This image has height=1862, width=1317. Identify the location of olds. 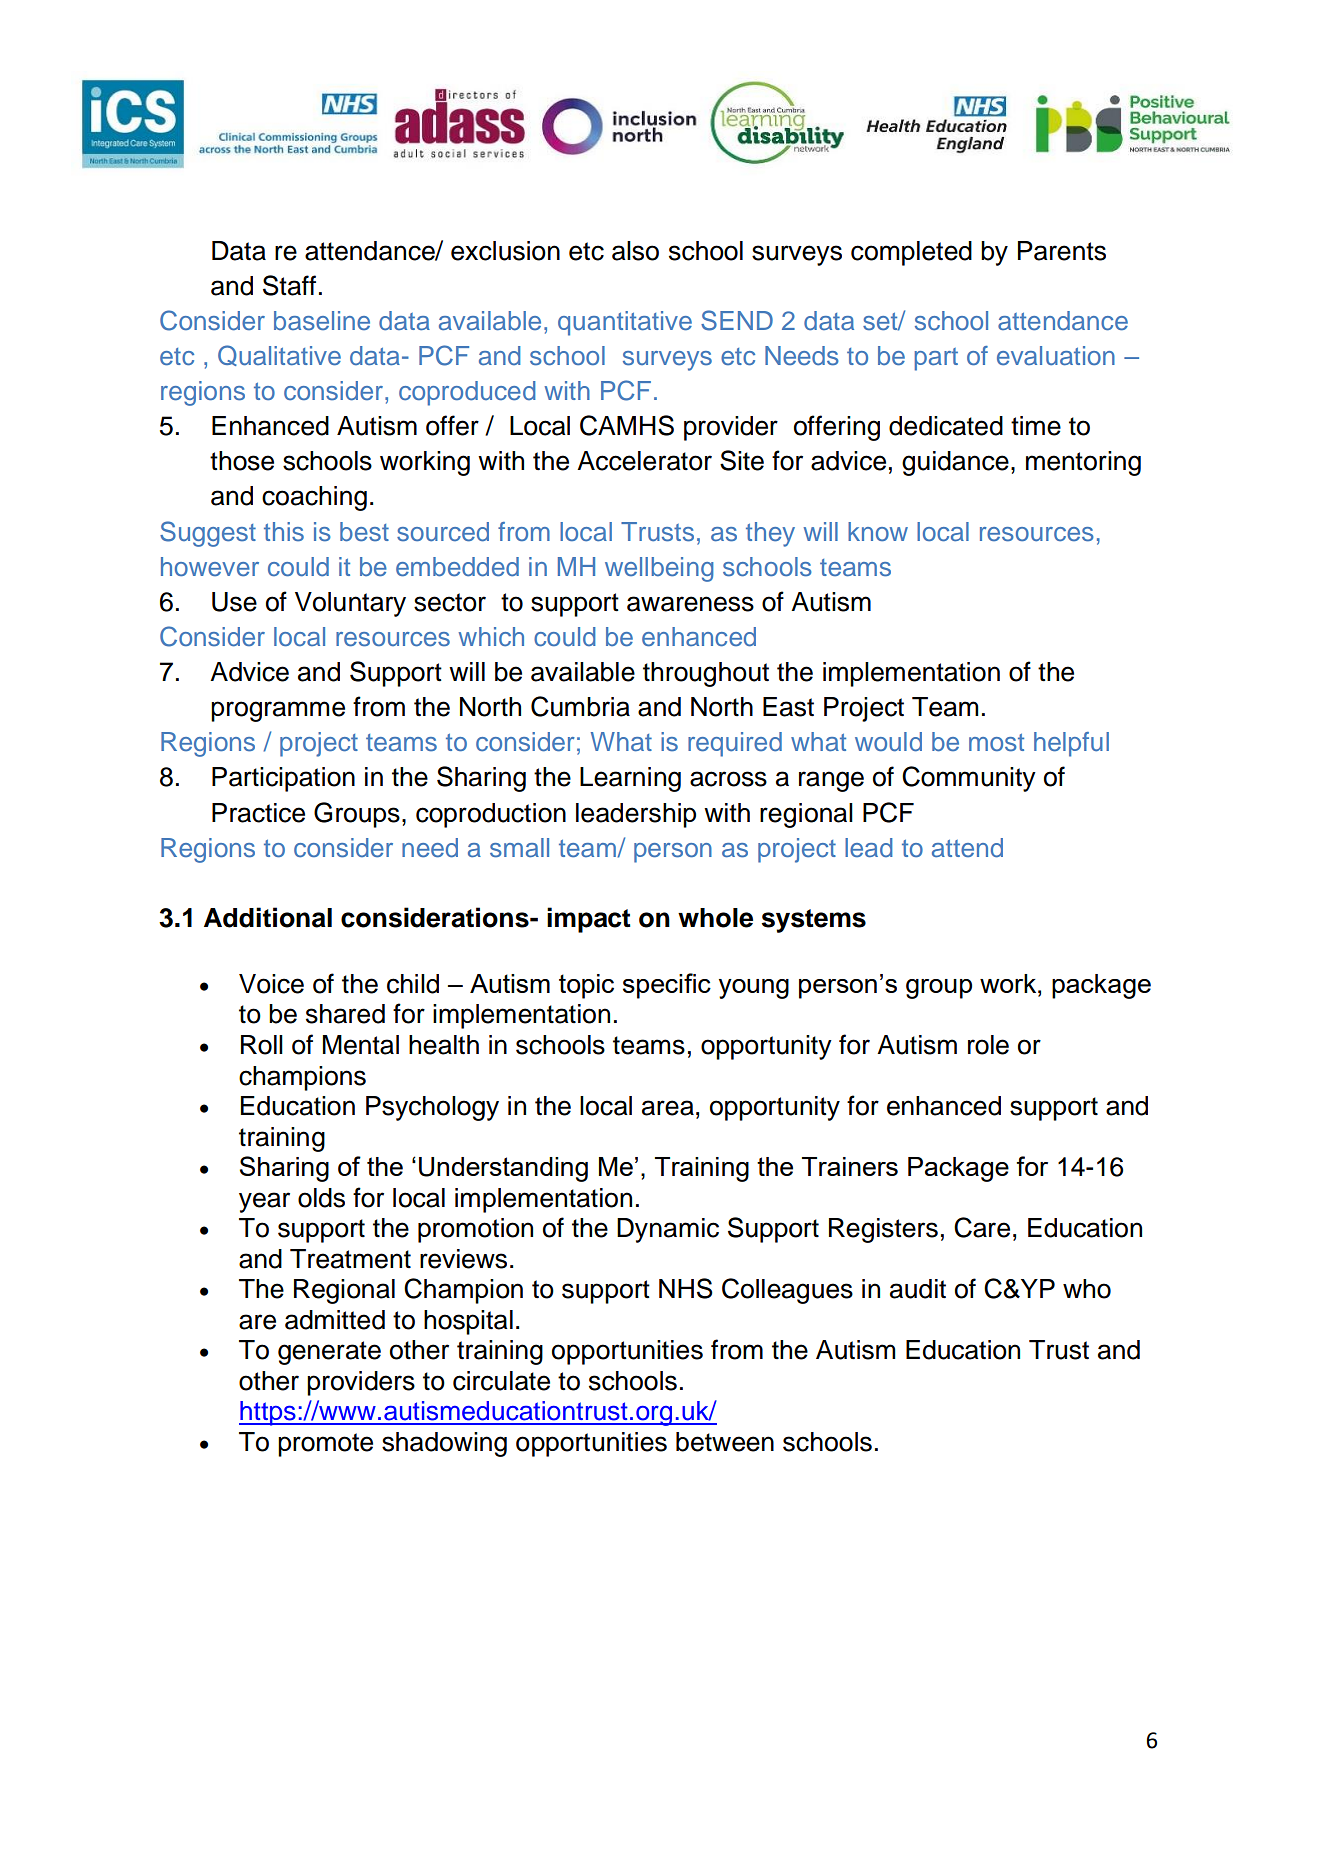
(321, 1198).
